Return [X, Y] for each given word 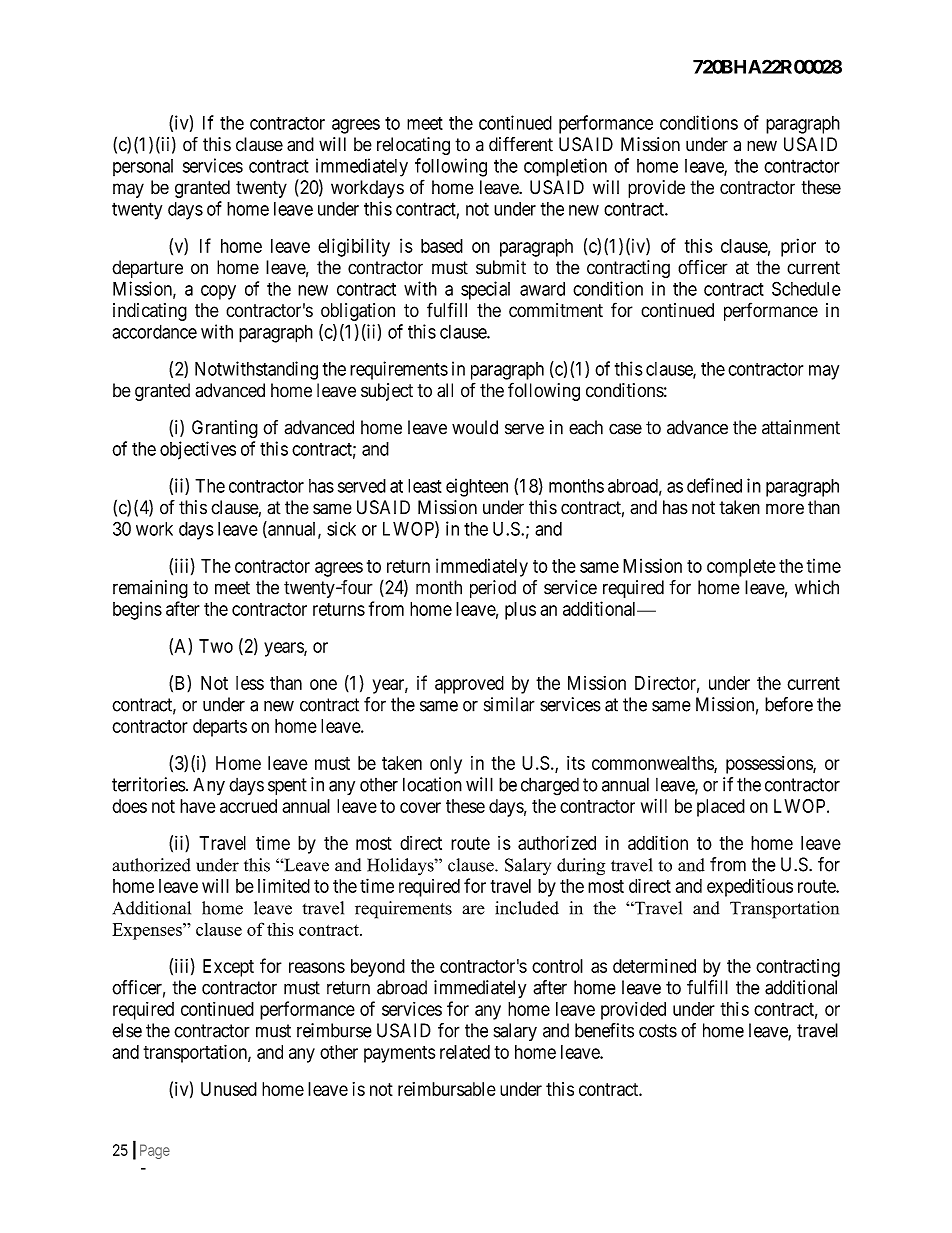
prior [798, 247]
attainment [801, 427]
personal [143, 167]
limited [284, 886]
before [789, 704]
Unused [229, 1089]
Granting [225, 429]
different [521, 144]
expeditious [750, 887]
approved [469, 685]
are [473, 910]
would [475, 427]
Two [216, 646]
